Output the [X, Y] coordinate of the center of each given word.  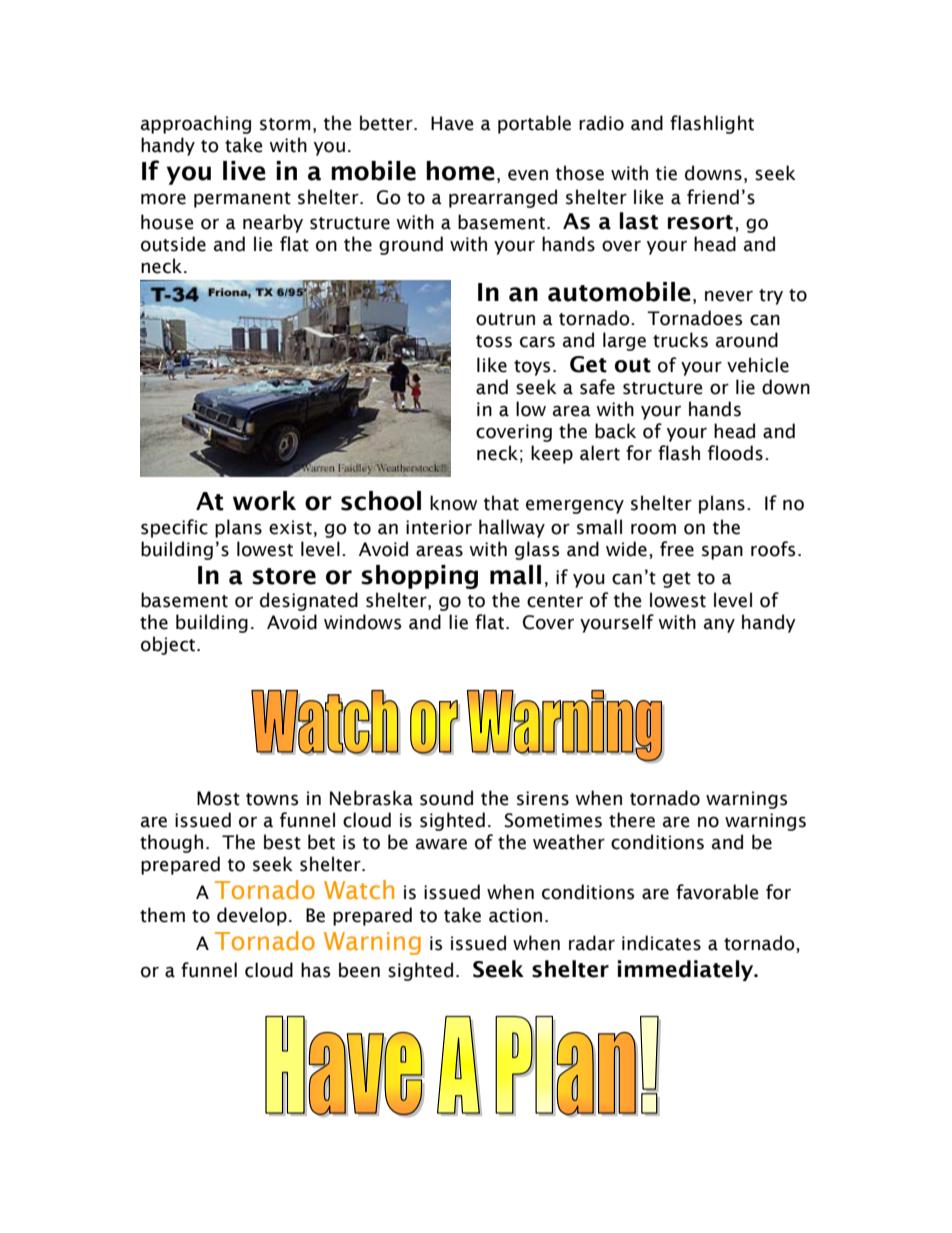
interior [439, 527]
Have [452, 123]
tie [666, 173]
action [515, 915]
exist [290, 527]
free [677, 549]
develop [252, 916]
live [244, 171]
